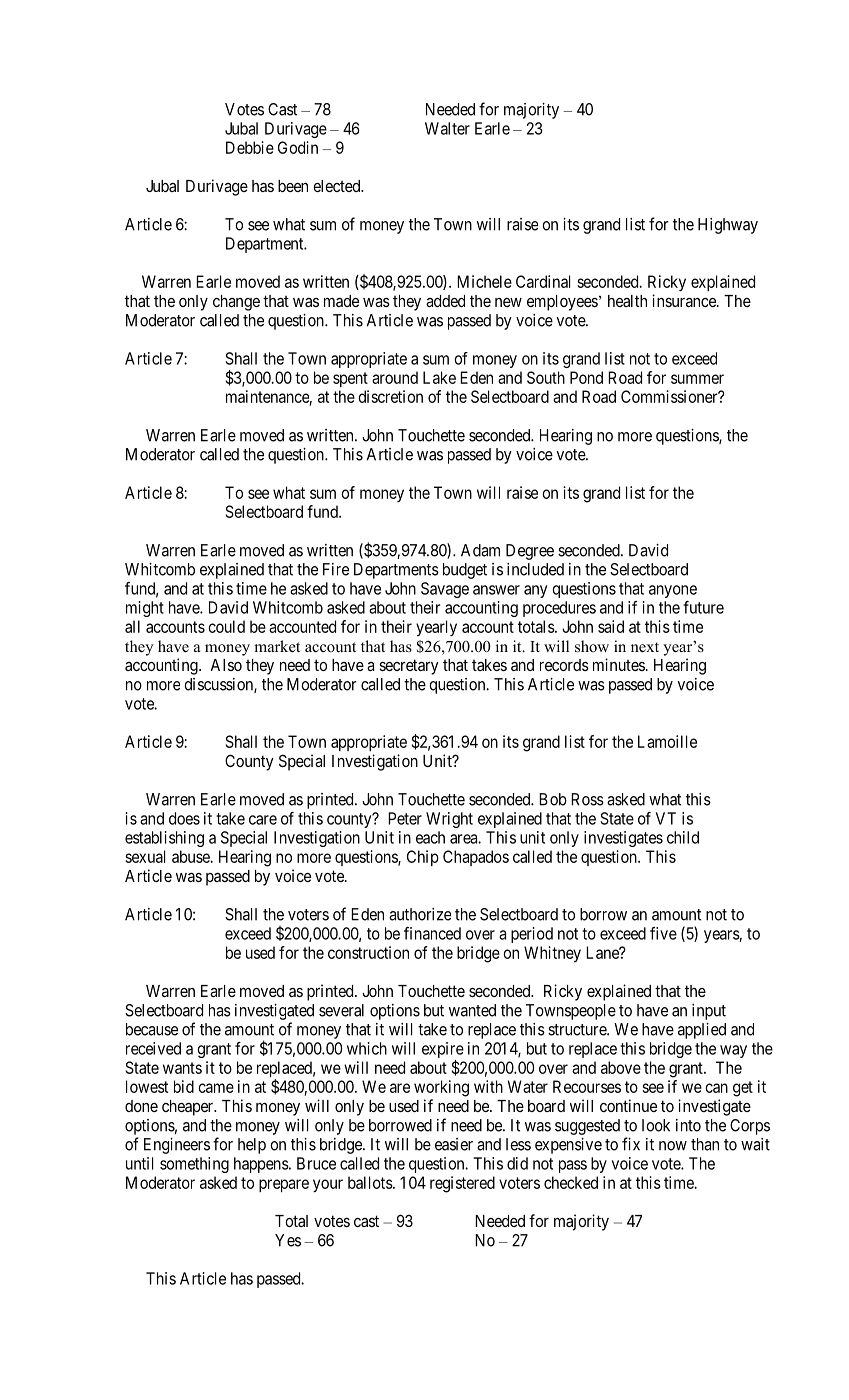 The image size is (849, 1400). Describe the element at coordinates (250, 147) in the image. I see `Debbie` at that location.
